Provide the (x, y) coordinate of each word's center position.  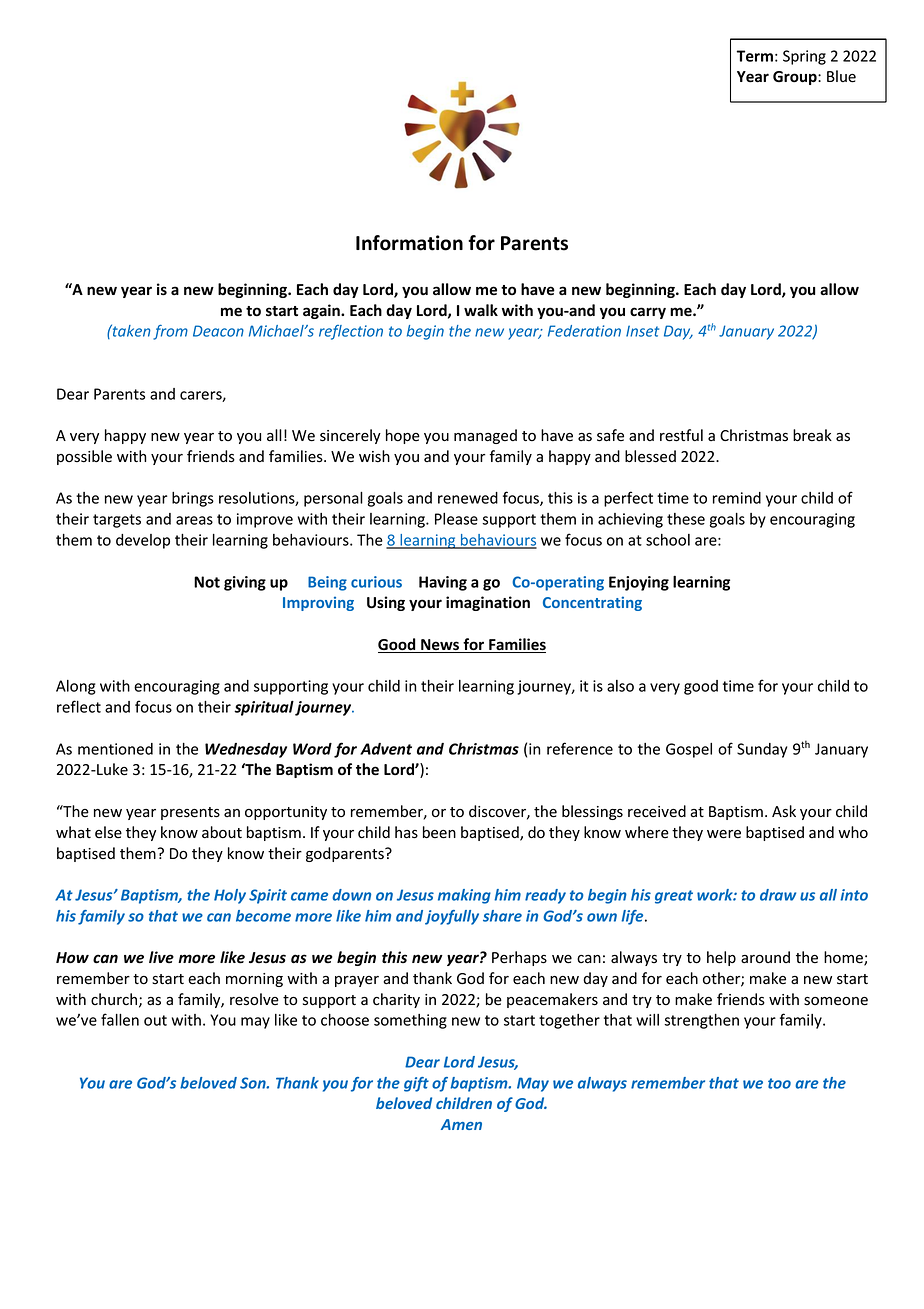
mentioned (115, 749)
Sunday (762, 750)
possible (84, 457)
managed (485, 436)
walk (481, 310)
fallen (120, 1019)
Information (409, 243)
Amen (461, 1124)
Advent (386, 749)
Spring (804, 57)
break (812, 435)
